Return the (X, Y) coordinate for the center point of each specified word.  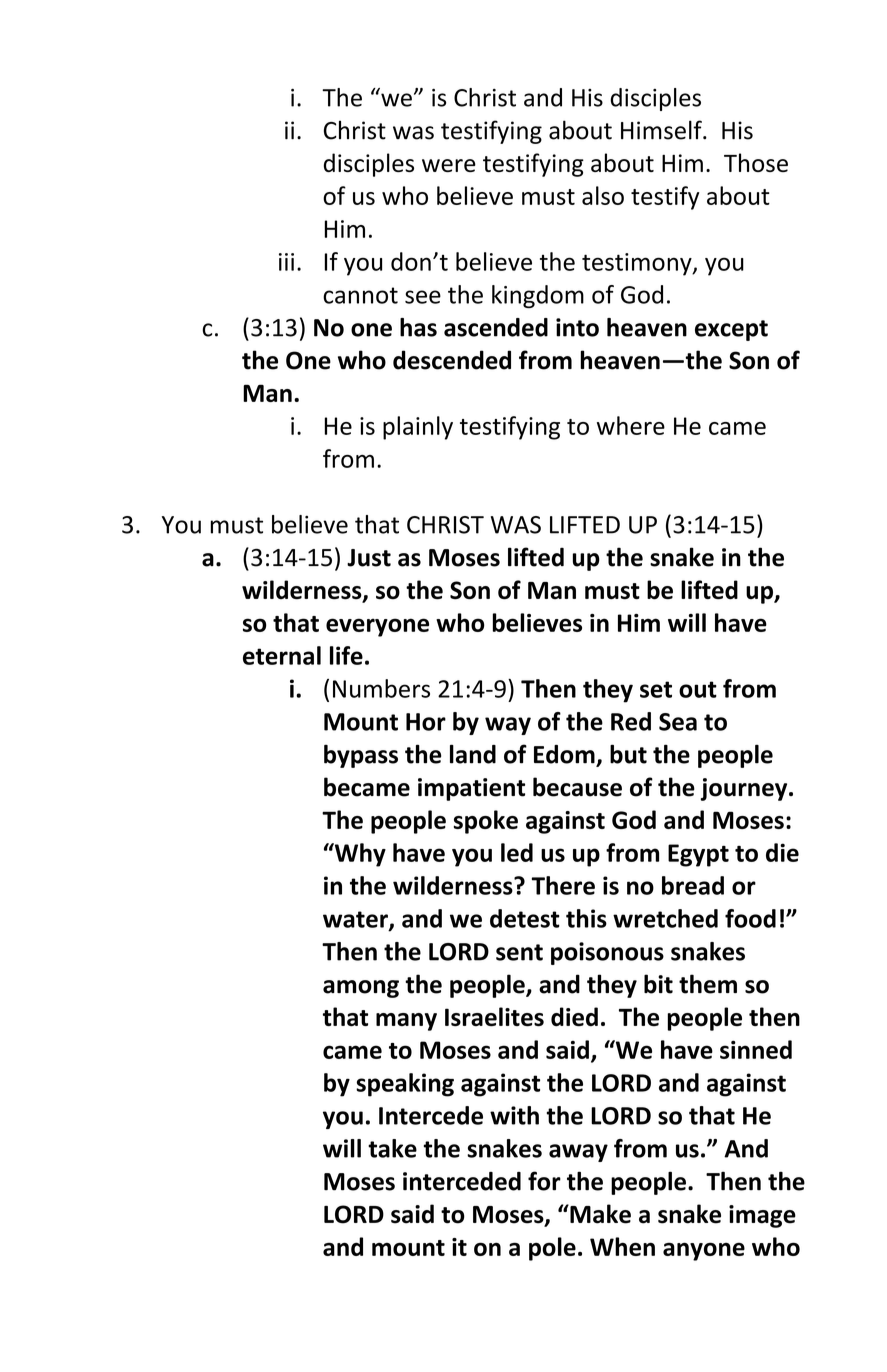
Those (756, 162)
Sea (678, 722)
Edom (565, 755)
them (708, 984)
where (631, 425)
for (544, 1181)
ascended (496, 327)
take (392, 1148)
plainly (418, 428)
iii (286, 262)
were (449, 165)
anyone (704, 1251)
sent (519, 952)
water (356, 920)
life (346, 655)
